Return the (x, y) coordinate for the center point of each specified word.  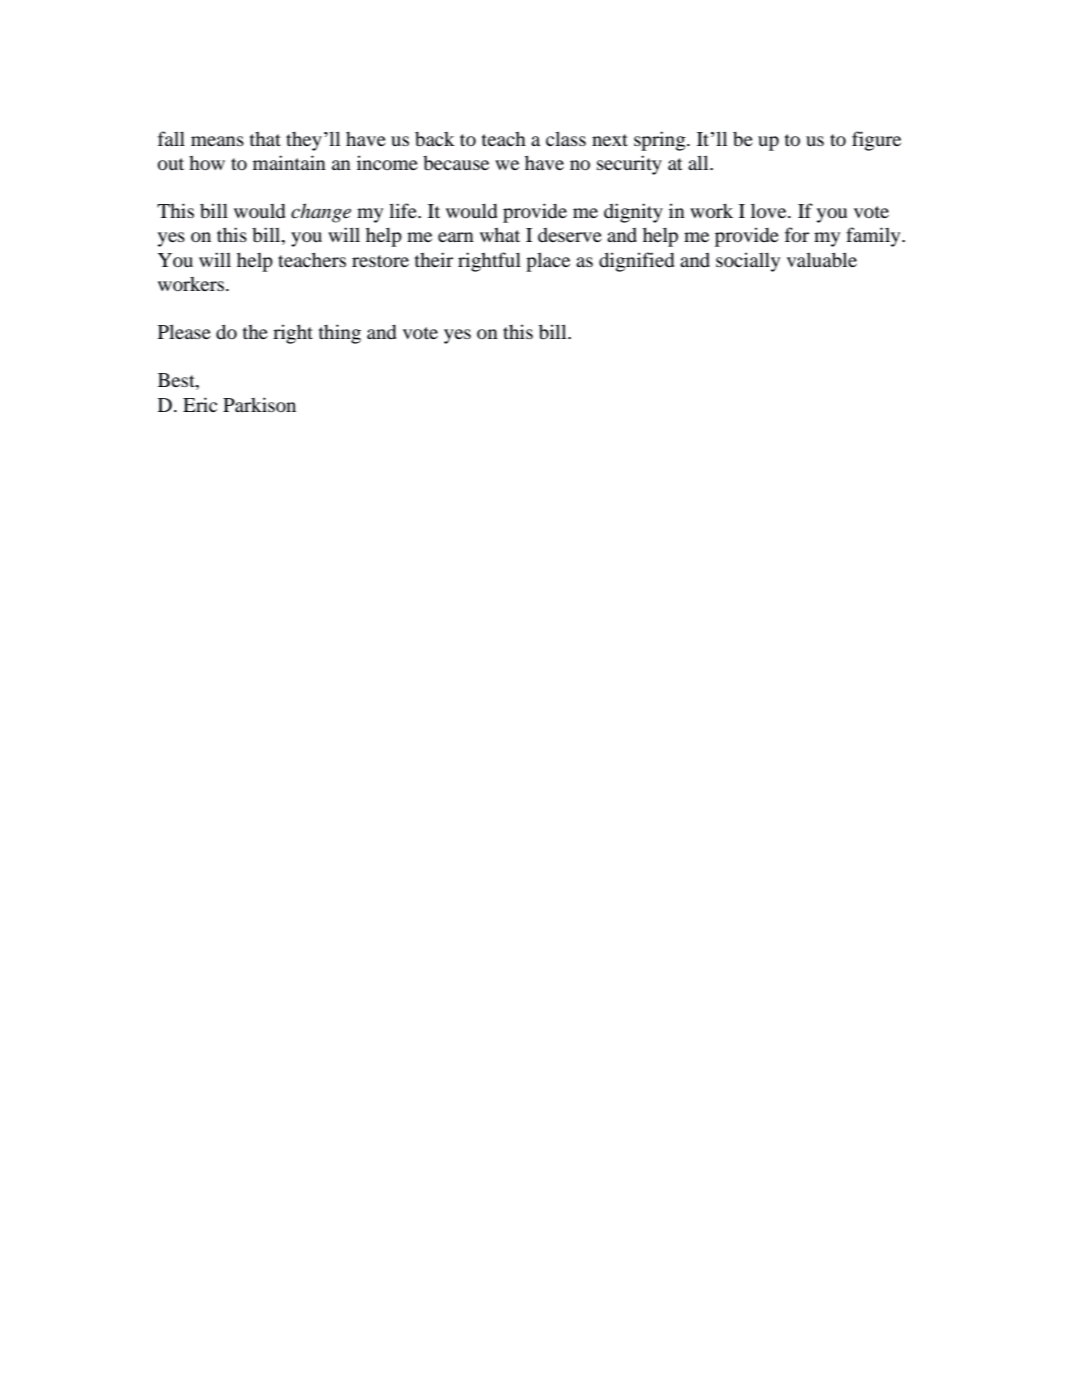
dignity (633, 213)
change (321, 213)
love (770, 211)
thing (340, 334)
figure (876, 141)
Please (184, 331)
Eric (200, 404)
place (548, 262)
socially (748, 262)
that (265, 139)
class (566, 138)
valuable (822, 260)
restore (380, 261)
